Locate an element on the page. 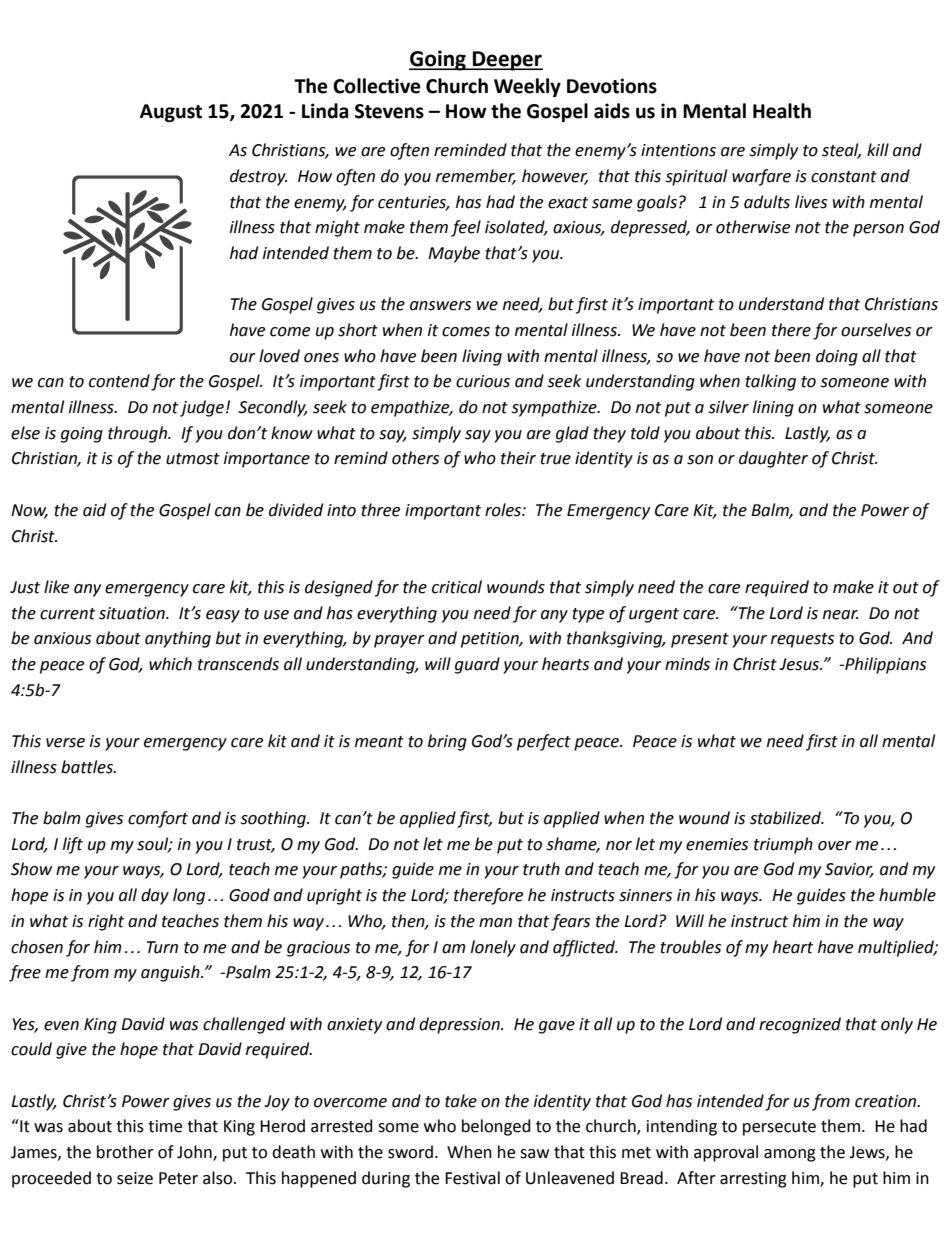 The height and width of the document is (1233, 952). requests is located at coordinates (802, 640).
